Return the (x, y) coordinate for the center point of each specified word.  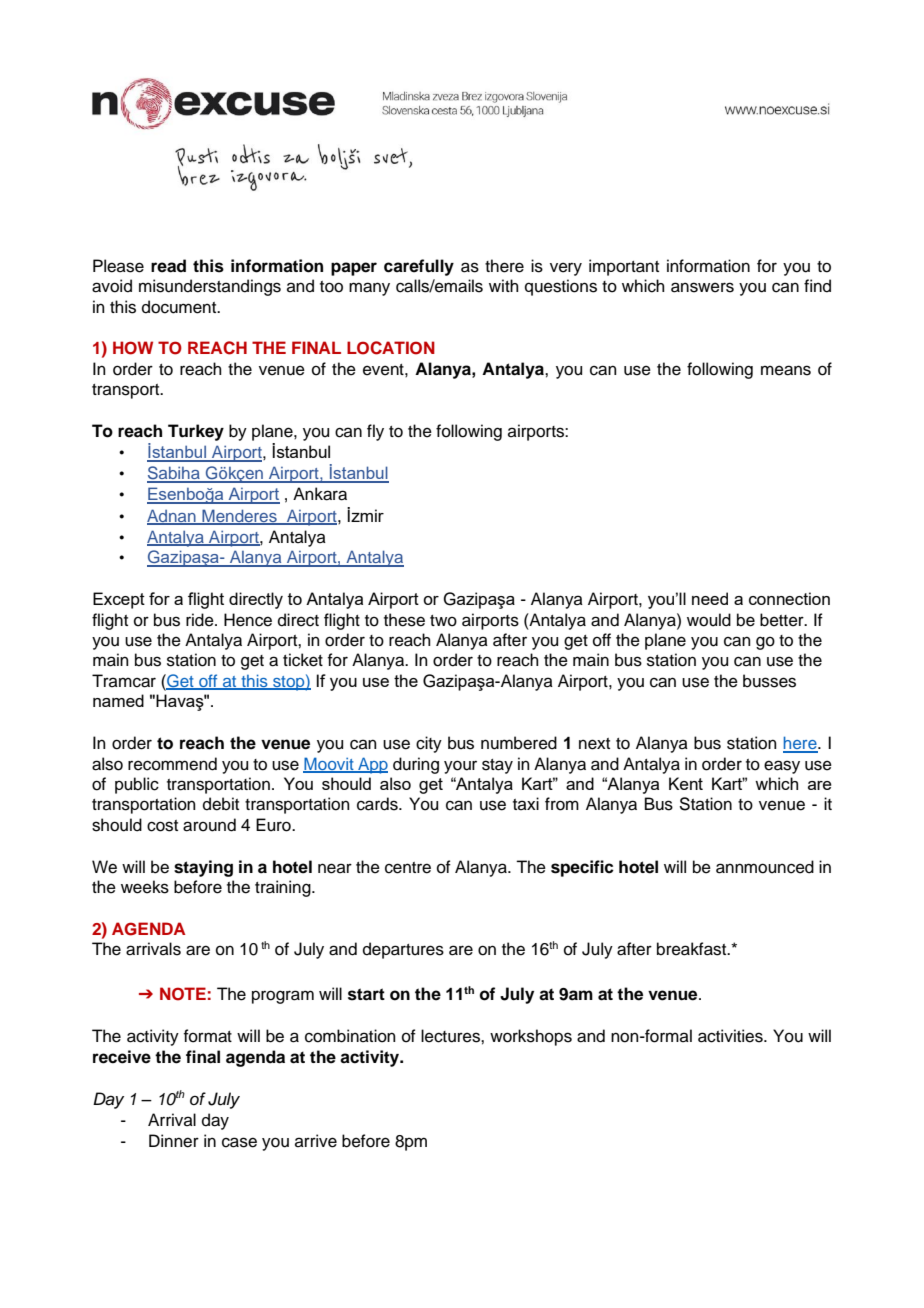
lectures (451, 1036)
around (209, 825)
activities (731, 1036)
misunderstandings (210, 287)
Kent (686, 783)
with (504, 285)
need (710, 598)
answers (702, 287)
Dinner (174, 1141)
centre (408, 868)
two (443, 621)
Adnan (172, 516)
